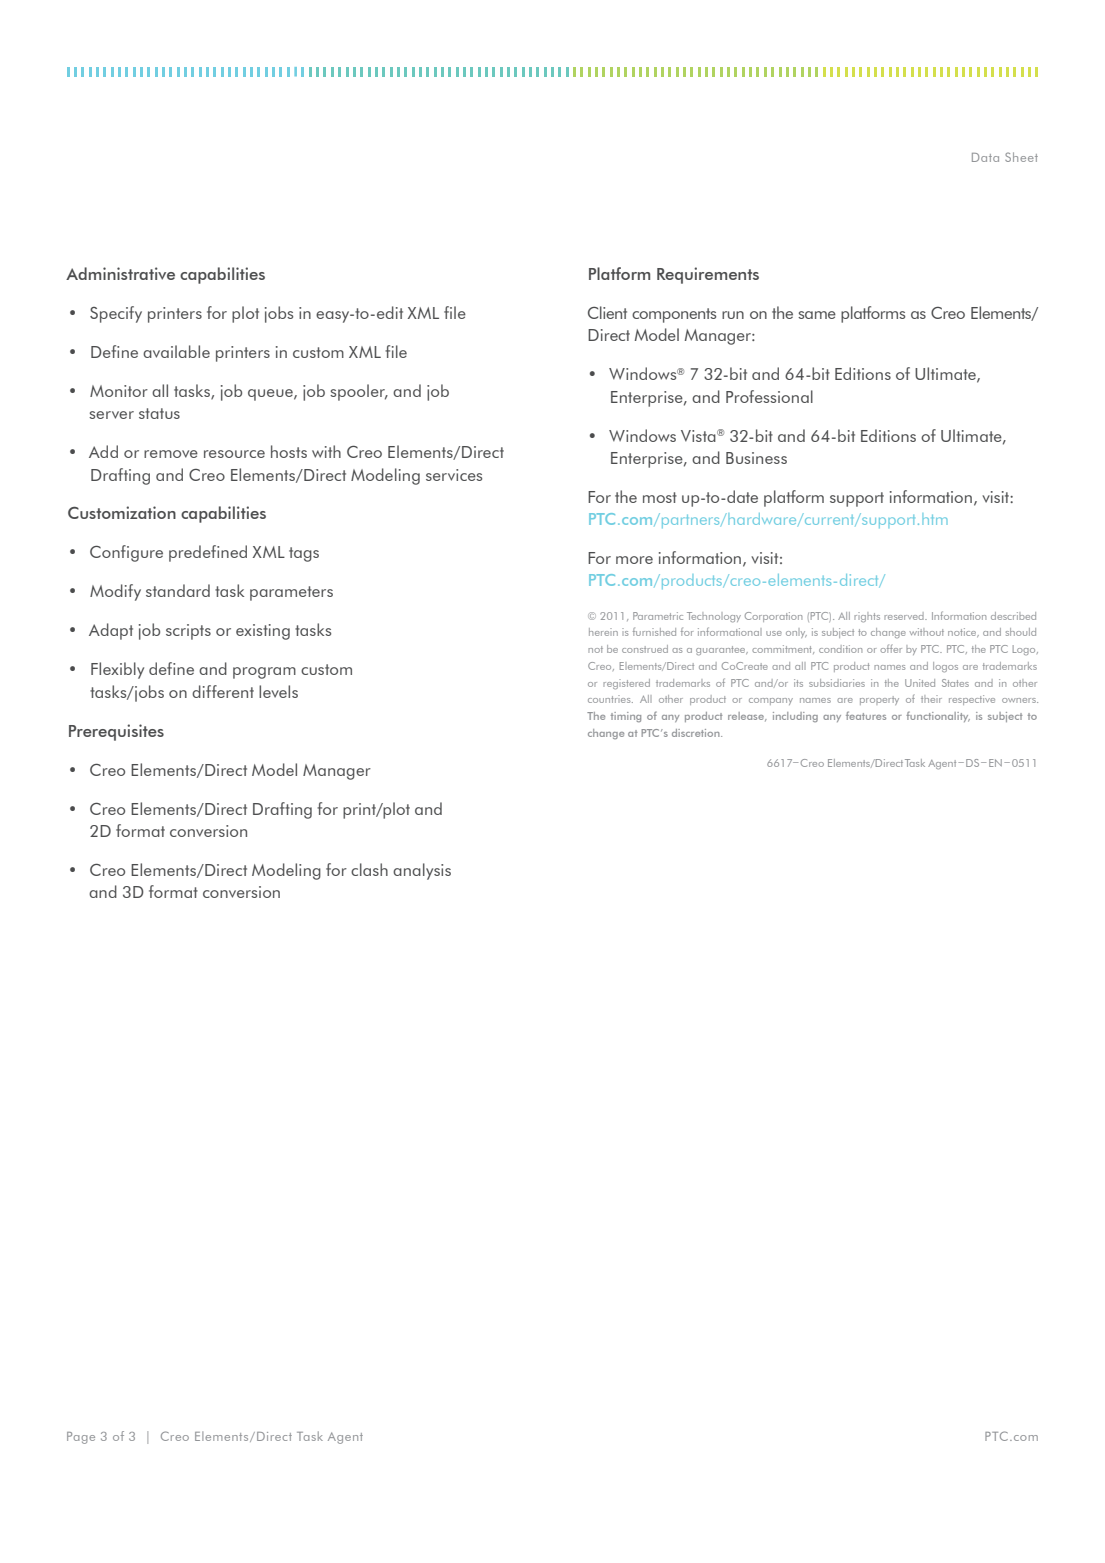 The width and height of the page is (1105, 1563). Describe the element at coordinates (697, 733) in the page. I see `discretion` at that location.
